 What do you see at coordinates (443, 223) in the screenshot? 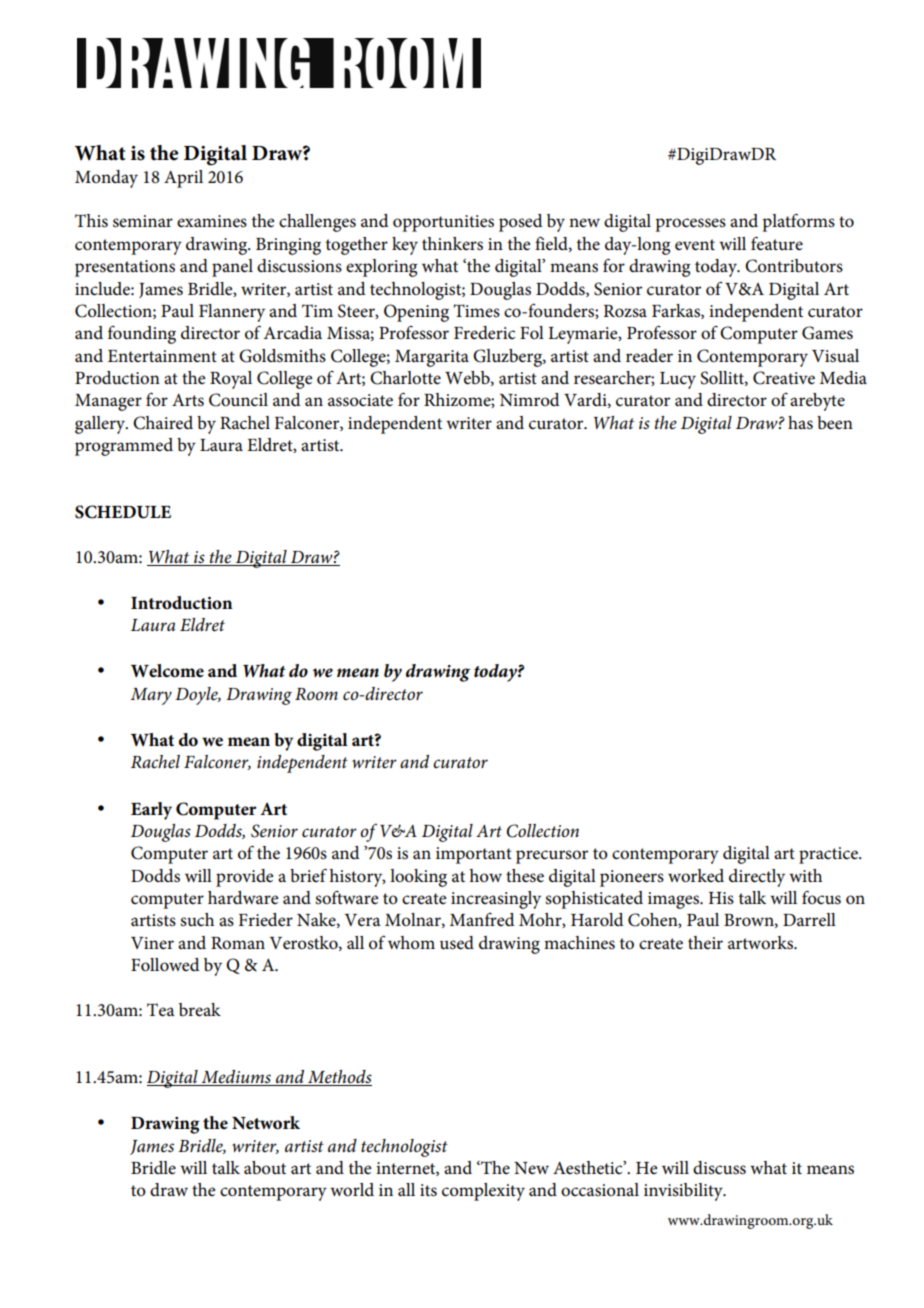
I see `opportunities` at bounding box center [443, 223].
